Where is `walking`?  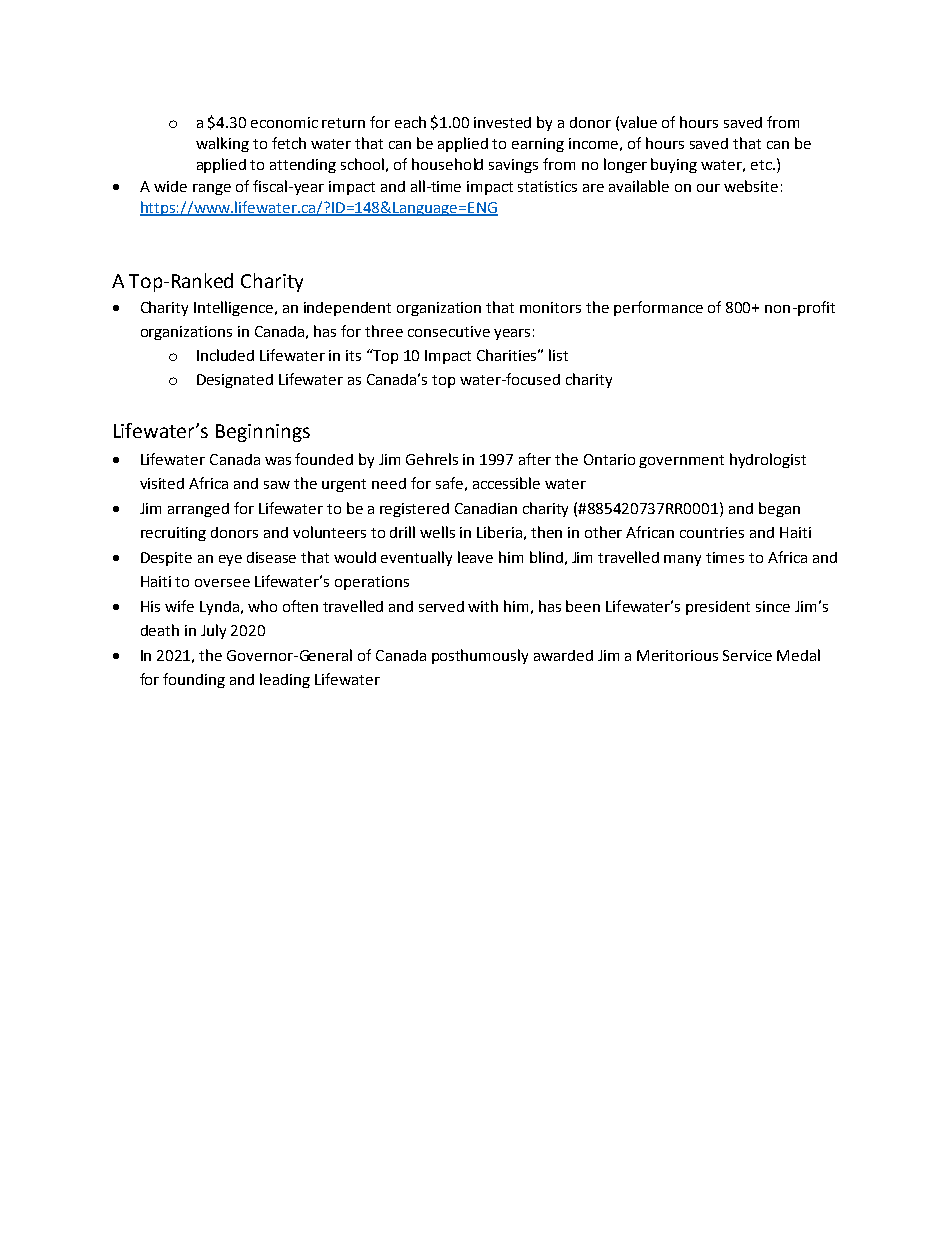
walking is located at coordinates (222, 144).
